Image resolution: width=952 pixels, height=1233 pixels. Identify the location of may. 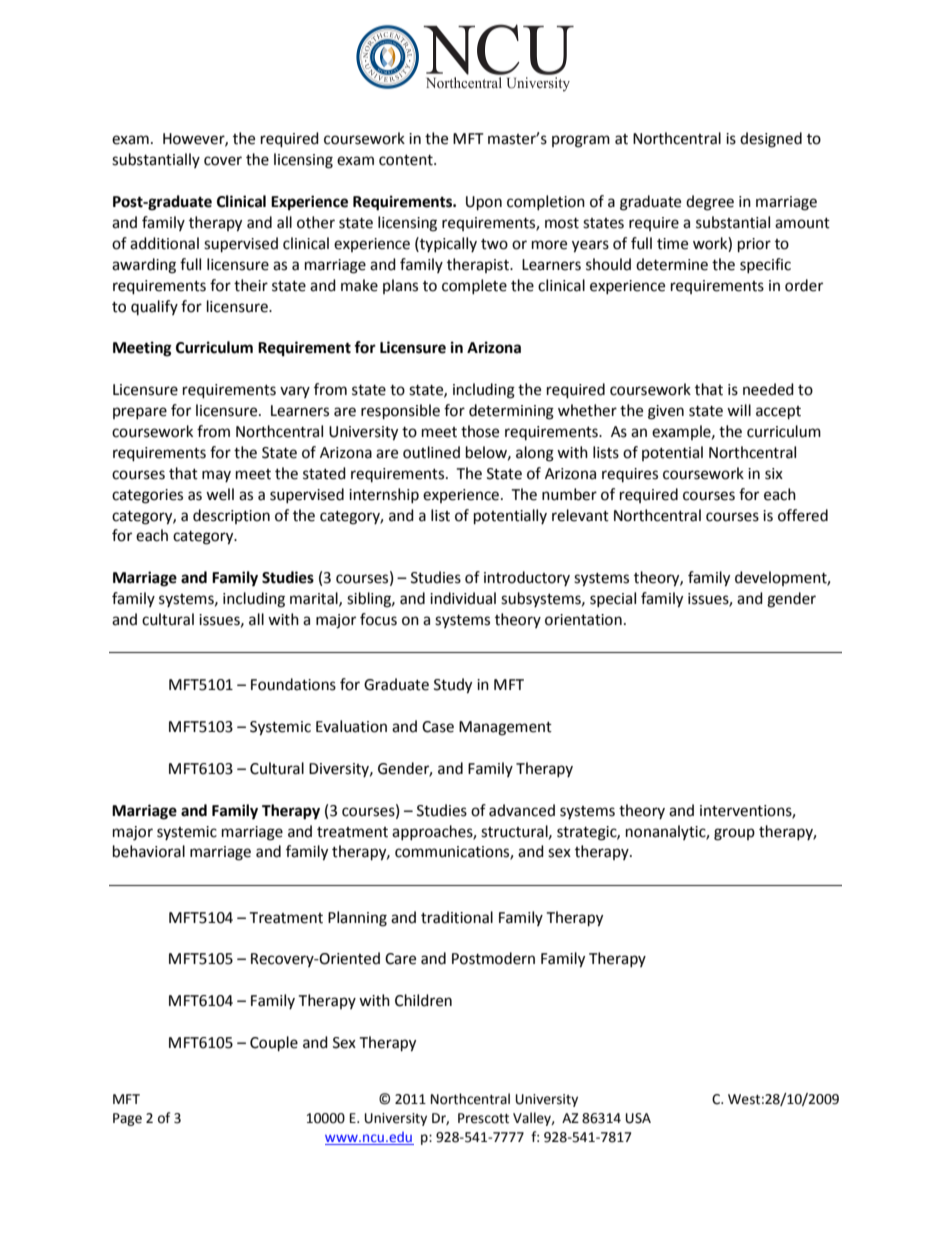
(216, 476).
